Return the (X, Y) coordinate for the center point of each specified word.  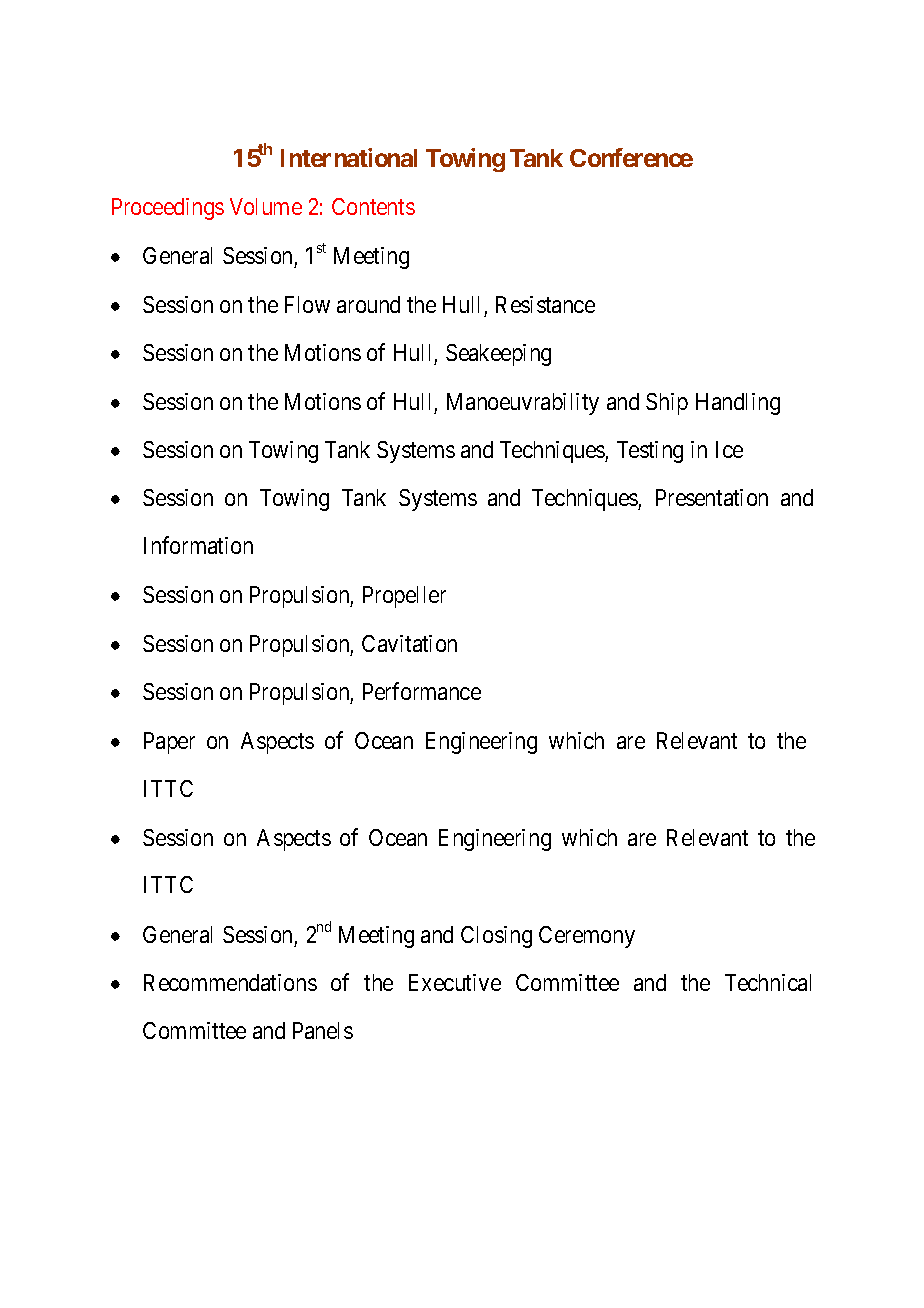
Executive (455, 982)
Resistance (545, 304)
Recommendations (230, 982)
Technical (768, 982)
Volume (266, 206)
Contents (373, 206)
